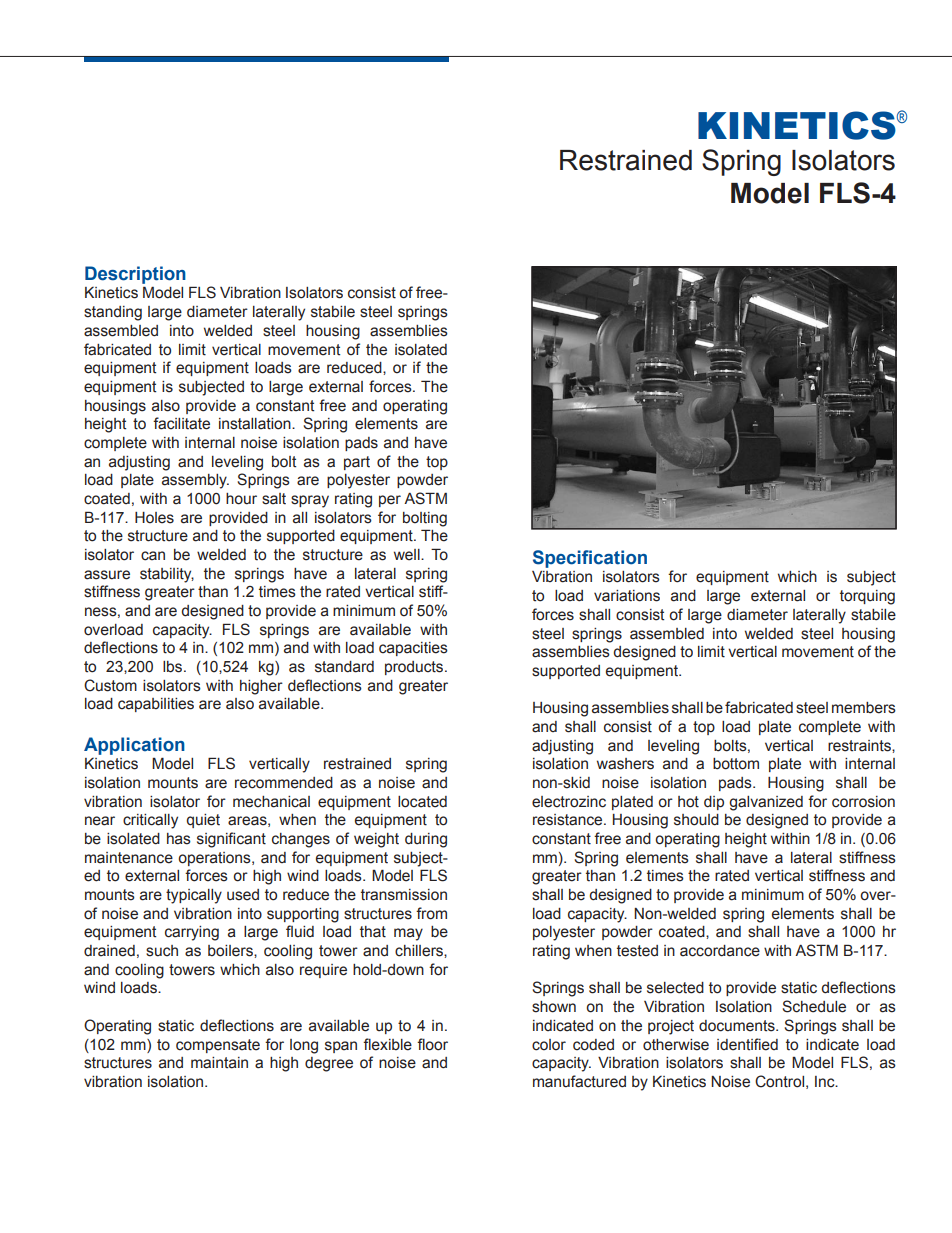 The width and height of the document is (952, 1233). Describe the element at coordinates (167, 575) in the document. I see `stability` at that location.
